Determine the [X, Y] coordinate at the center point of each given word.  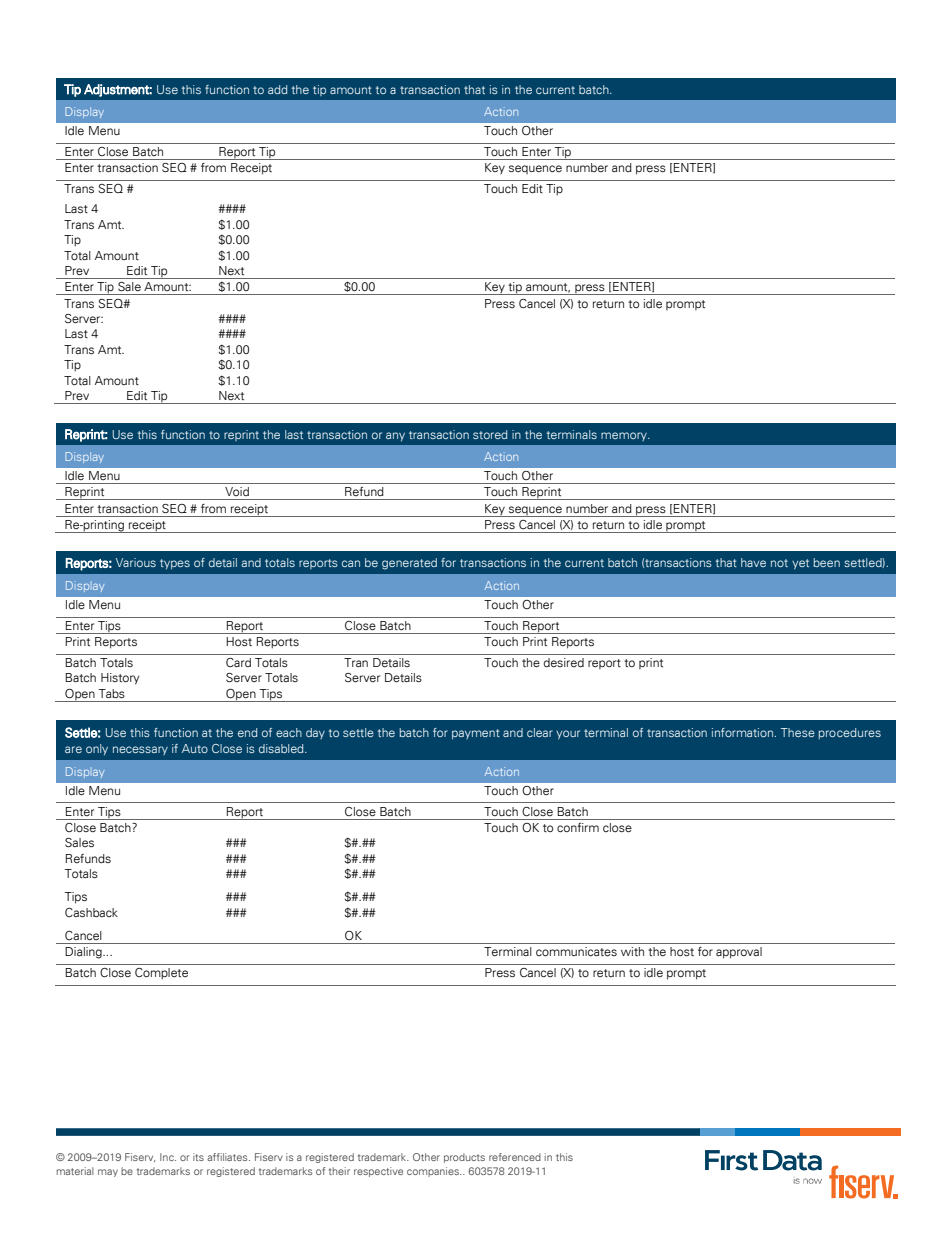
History [120, 679]
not [779, 563]
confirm [578, 828]
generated [409, 564]
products [464, 1158]
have [753, 562]
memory [625, 436]
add [277, 89]
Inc [168, 1157]
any [395, 436]
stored [490, 434]
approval [739, 953]
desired [564, 662]
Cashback [91, 912]
